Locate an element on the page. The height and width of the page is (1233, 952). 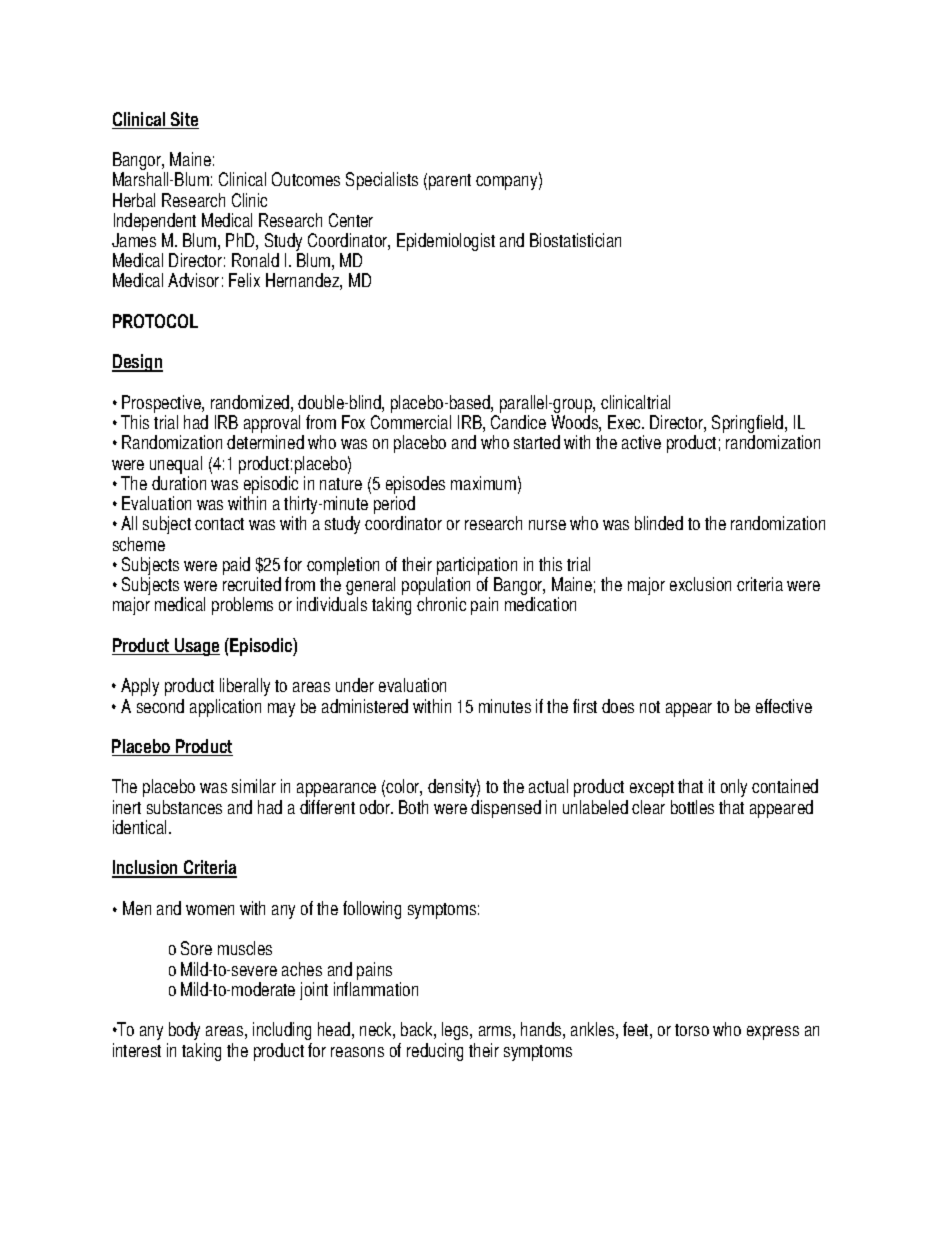
application is located at coordinates (225, 708).
